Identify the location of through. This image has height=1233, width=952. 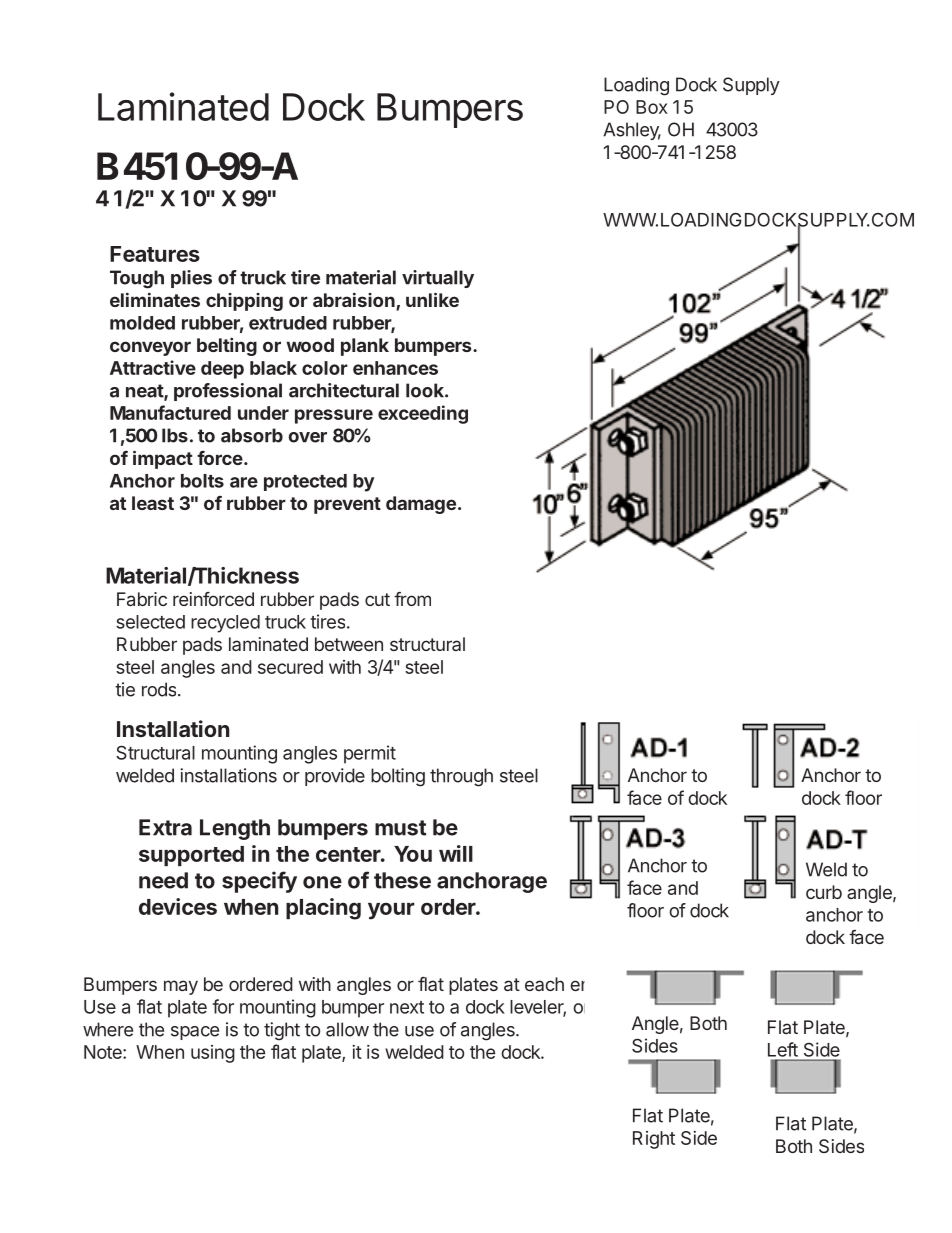
(461, 777).
